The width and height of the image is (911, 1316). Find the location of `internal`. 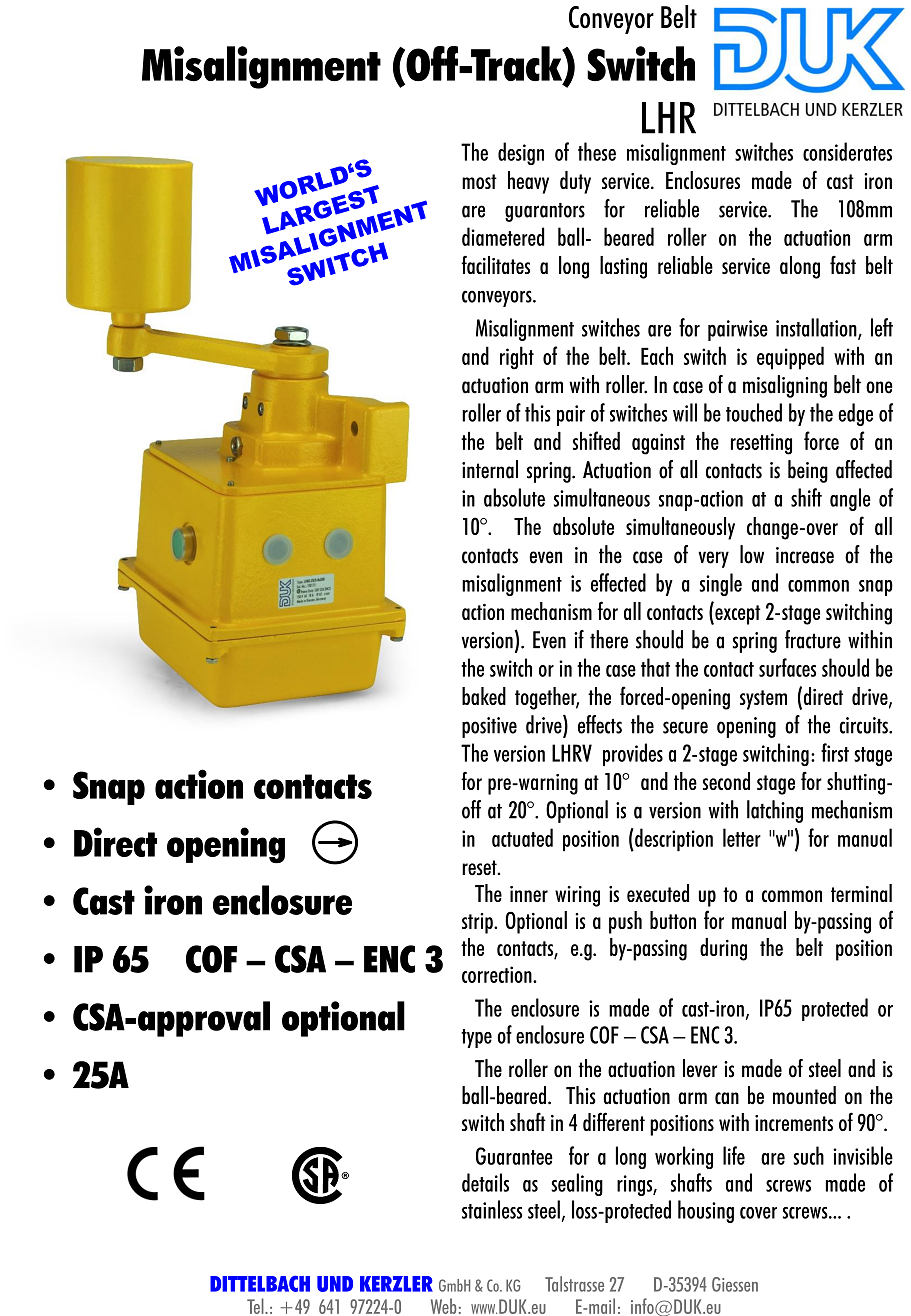

internal is located at coordinates (490, 469).
